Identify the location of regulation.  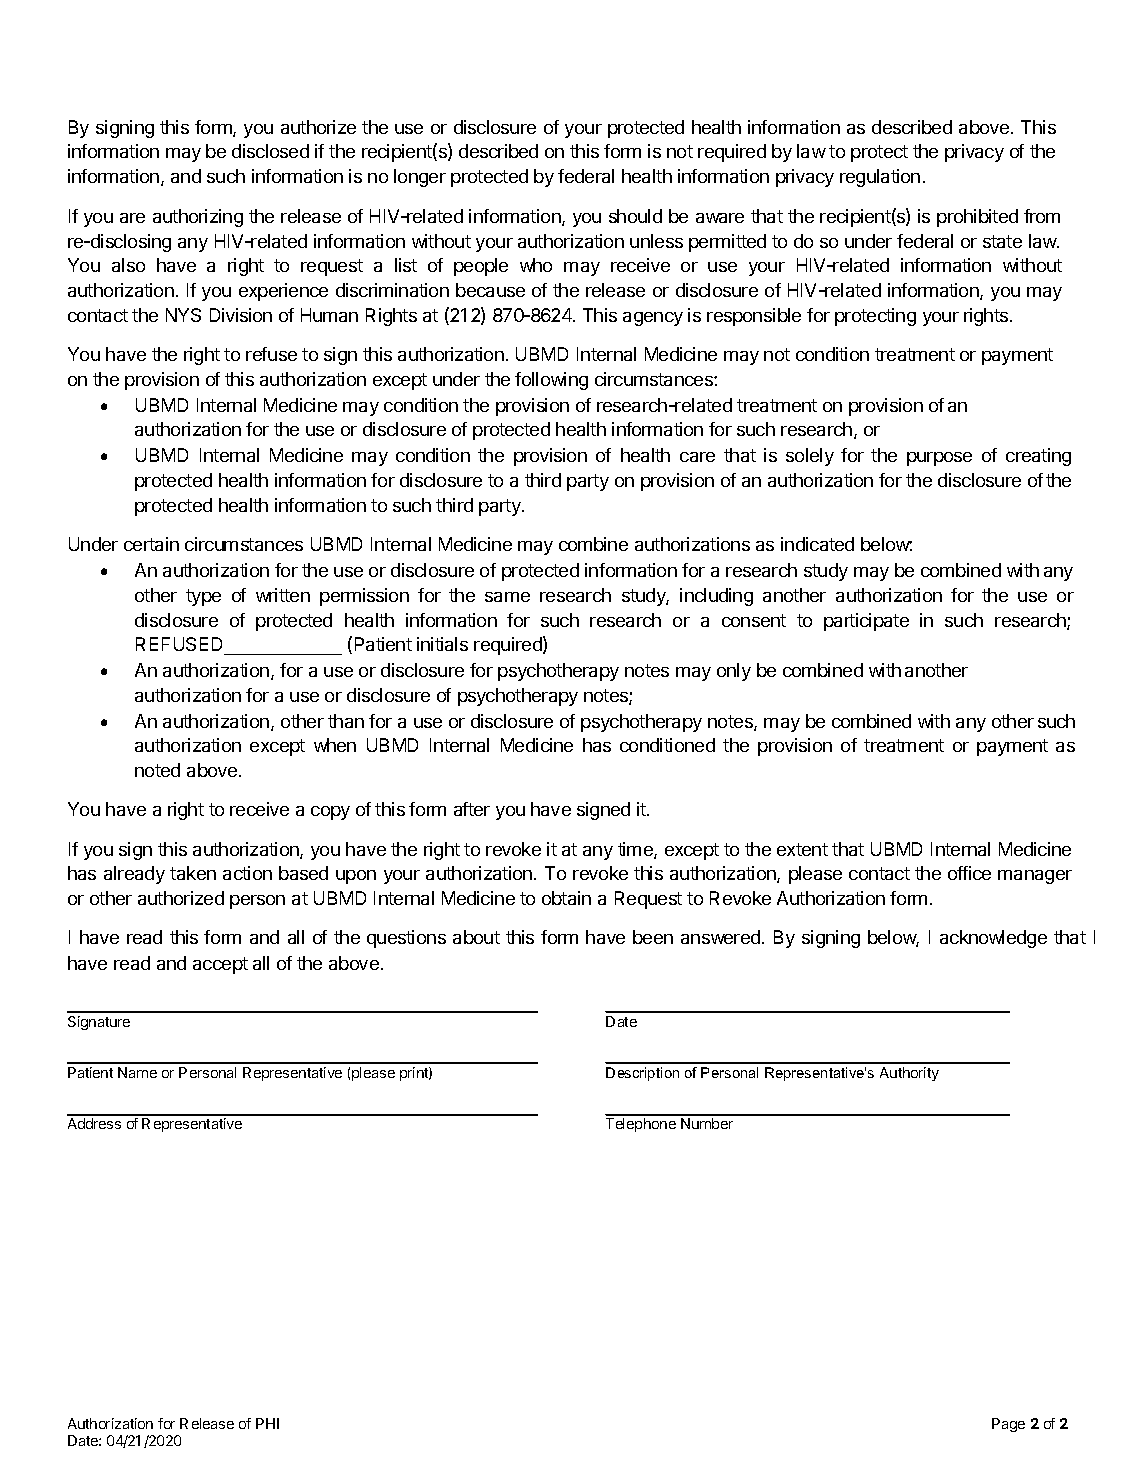
(880, 178).
